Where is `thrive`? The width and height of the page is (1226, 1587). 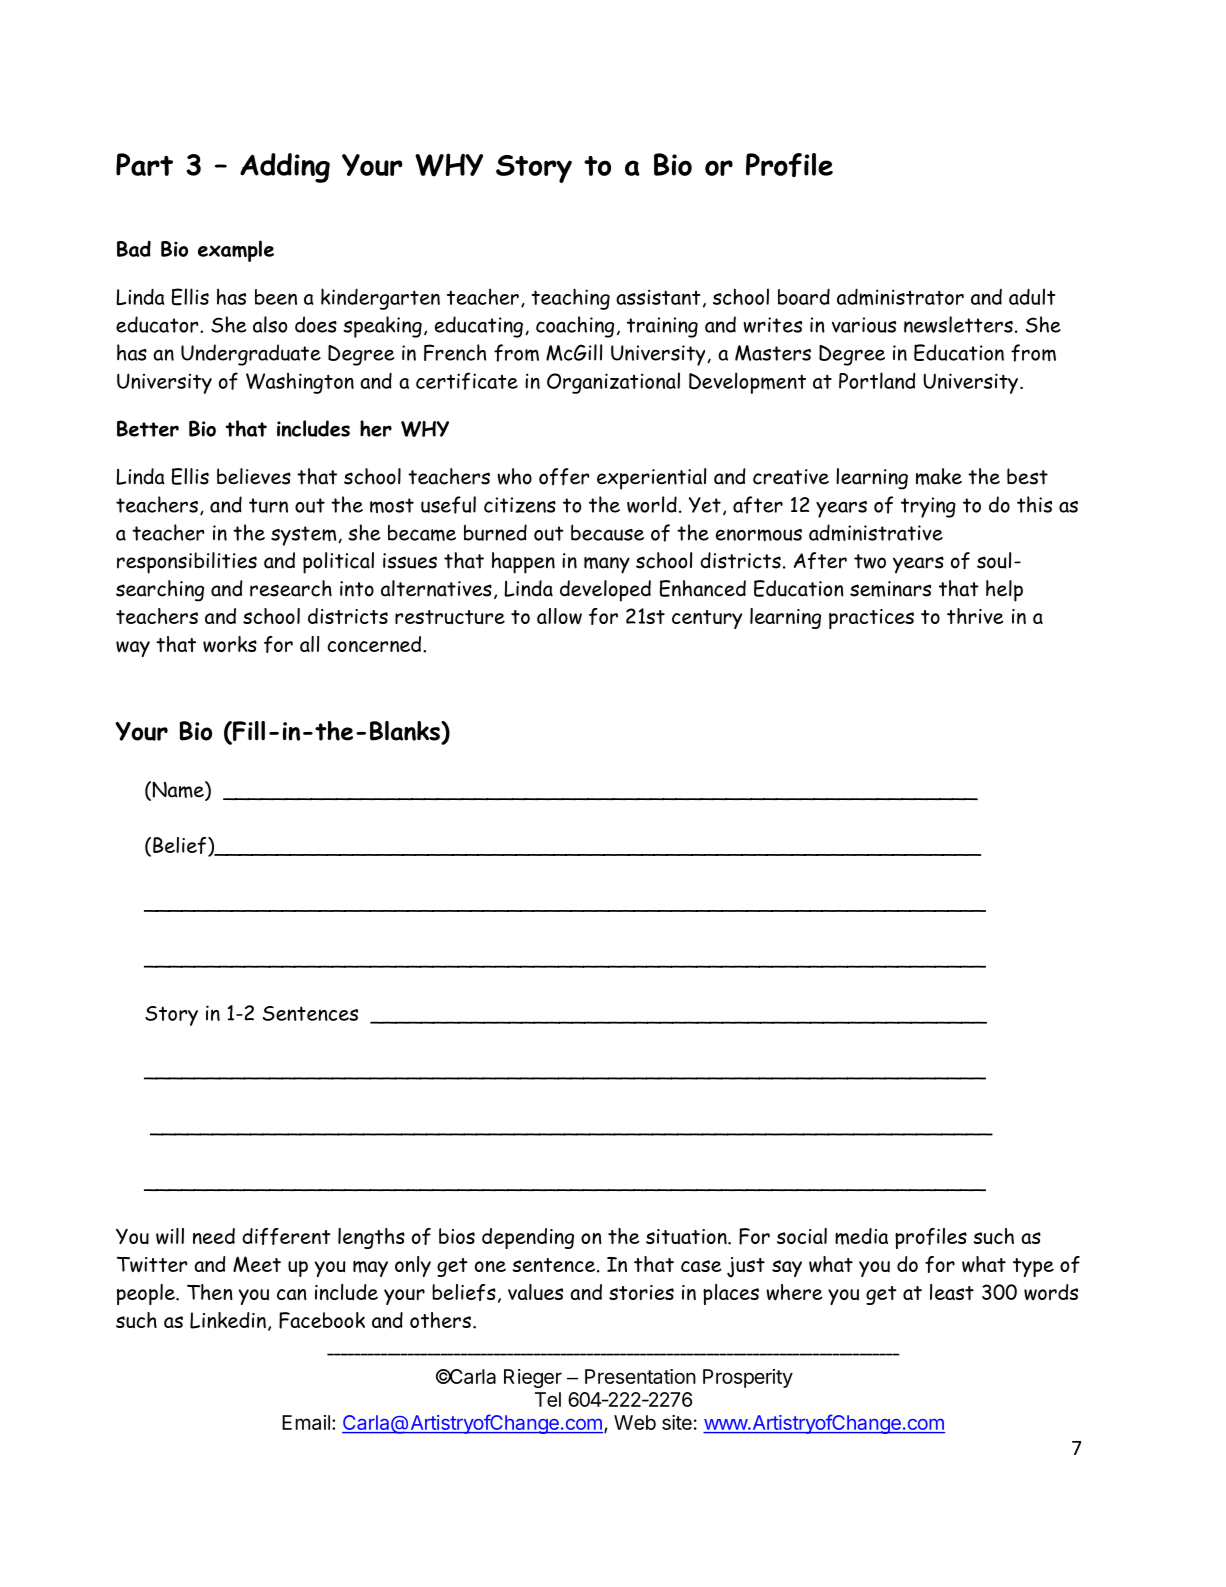 thrive is located at coordinates (975, 616).
